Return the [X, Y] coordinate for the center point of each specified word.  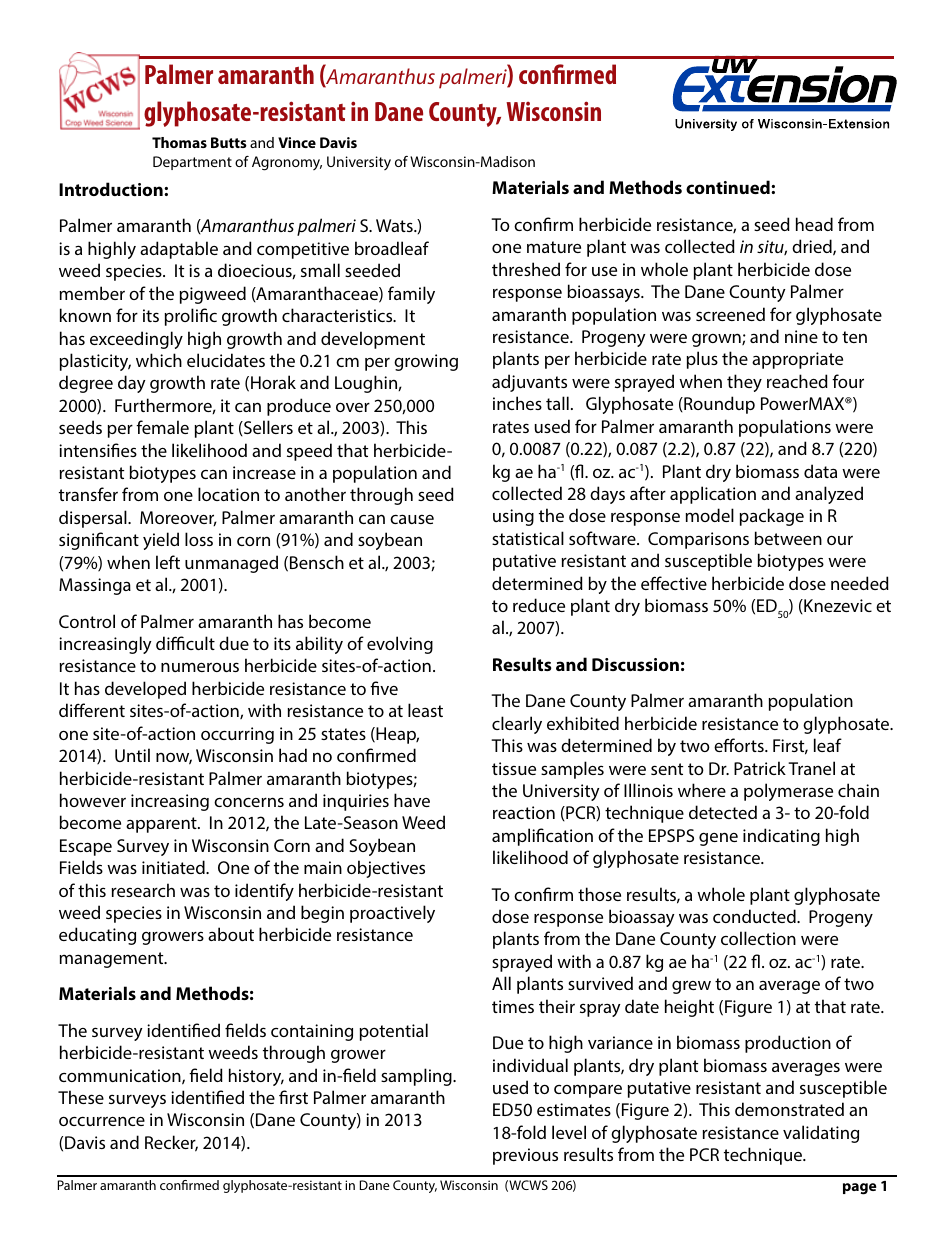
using [513, 517]
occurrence [102, 1121]
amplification [542, 837]
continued [729, 187]
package [772, 517]
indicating [781, 837]
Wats [395, 225]
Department [192, 163]
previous [525, 1156]
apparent [162, 825]
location [228, 494]
